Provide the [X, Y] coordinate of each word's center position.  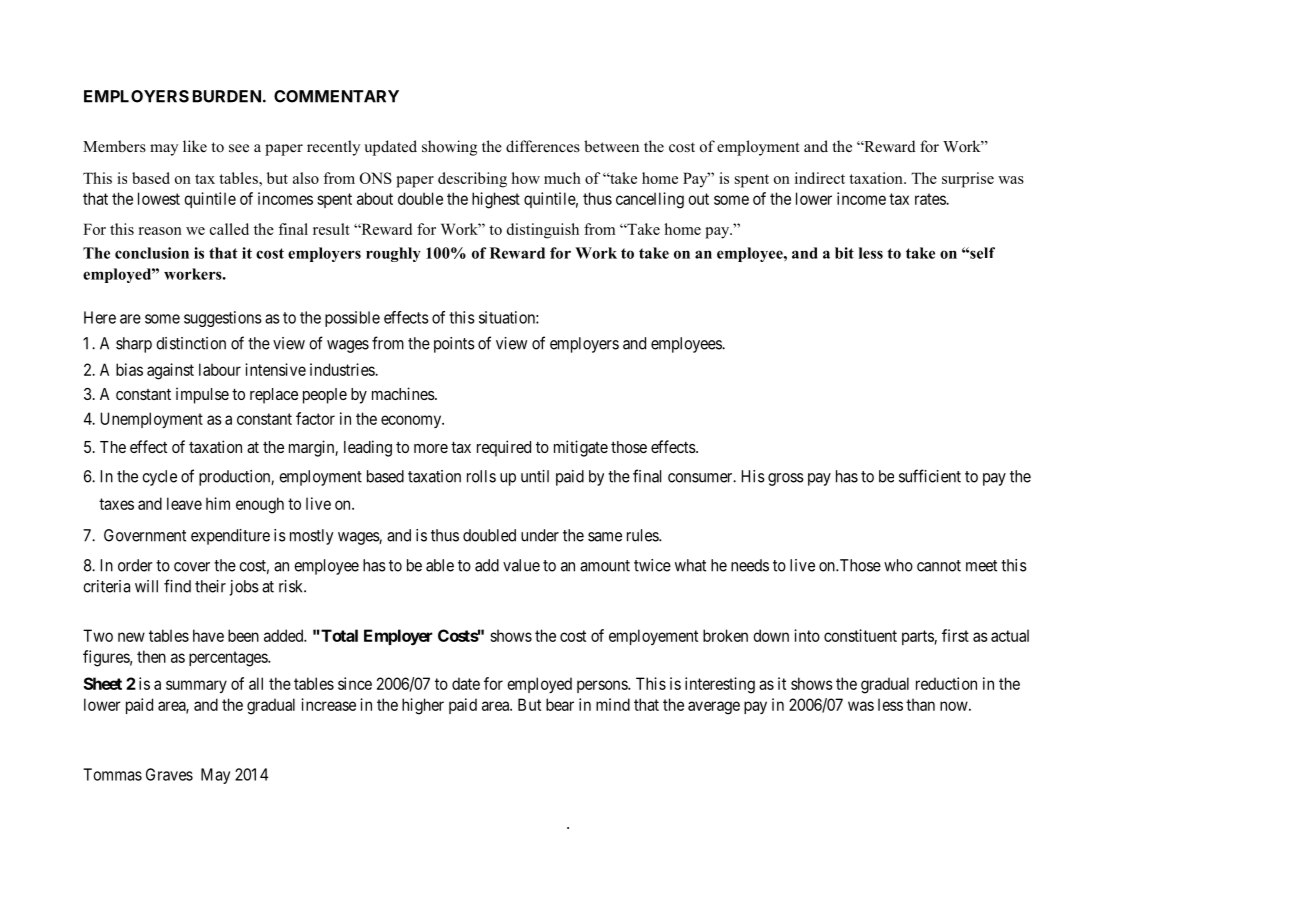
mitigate [581, 448]
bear [560, 704]
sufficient [930, 476]
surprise [968, 180]
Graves [169, 774]
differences [543, 146]
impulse [202, 395]
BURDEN [228, 96]
